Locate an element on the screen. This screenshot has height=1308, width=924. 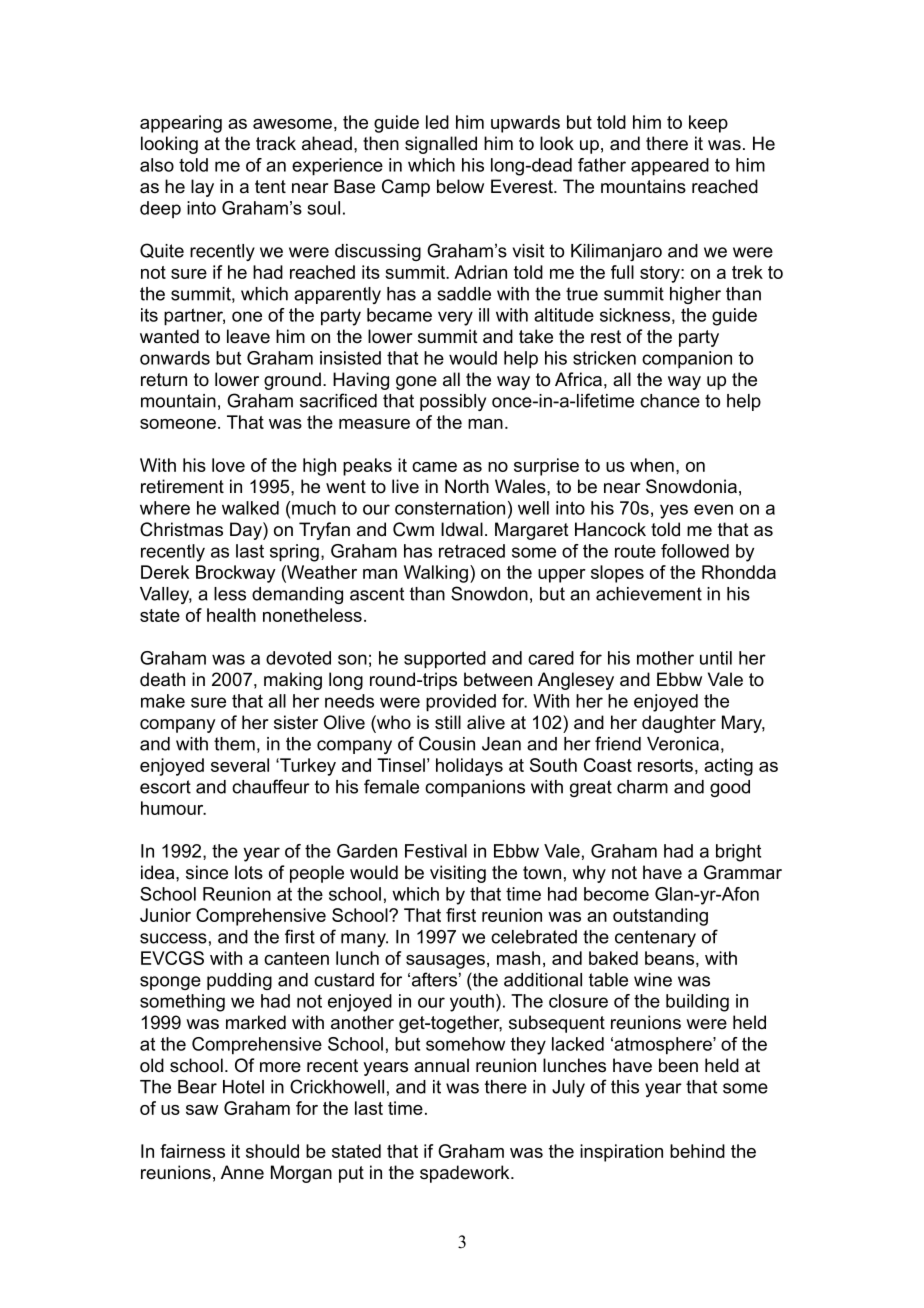
love is located at coordinates (228, 465).
